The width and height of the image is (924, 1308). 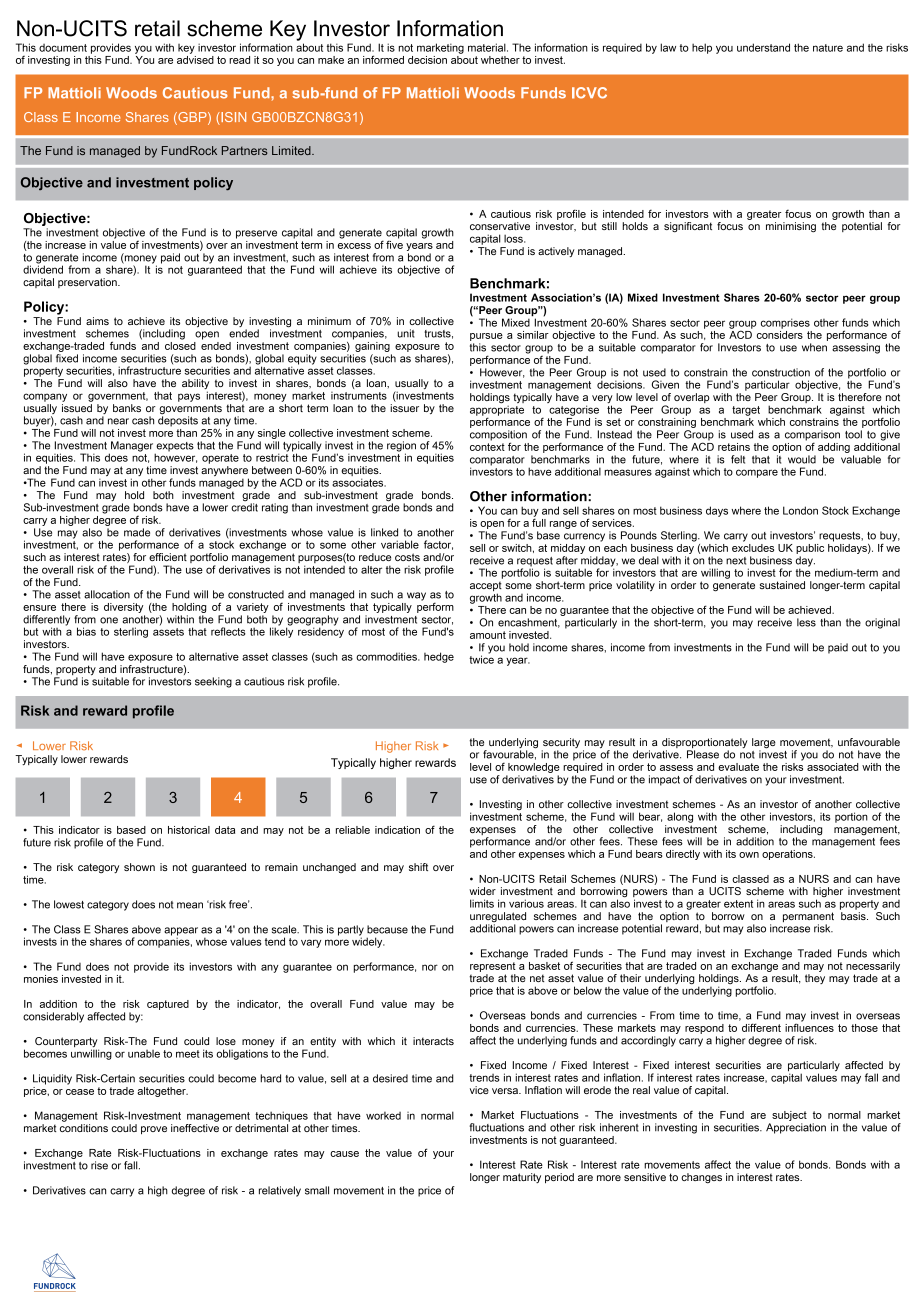 What do you see at coordinates (123, 608) in the image?
I see `diversity` at bounding box center [123, 608].
